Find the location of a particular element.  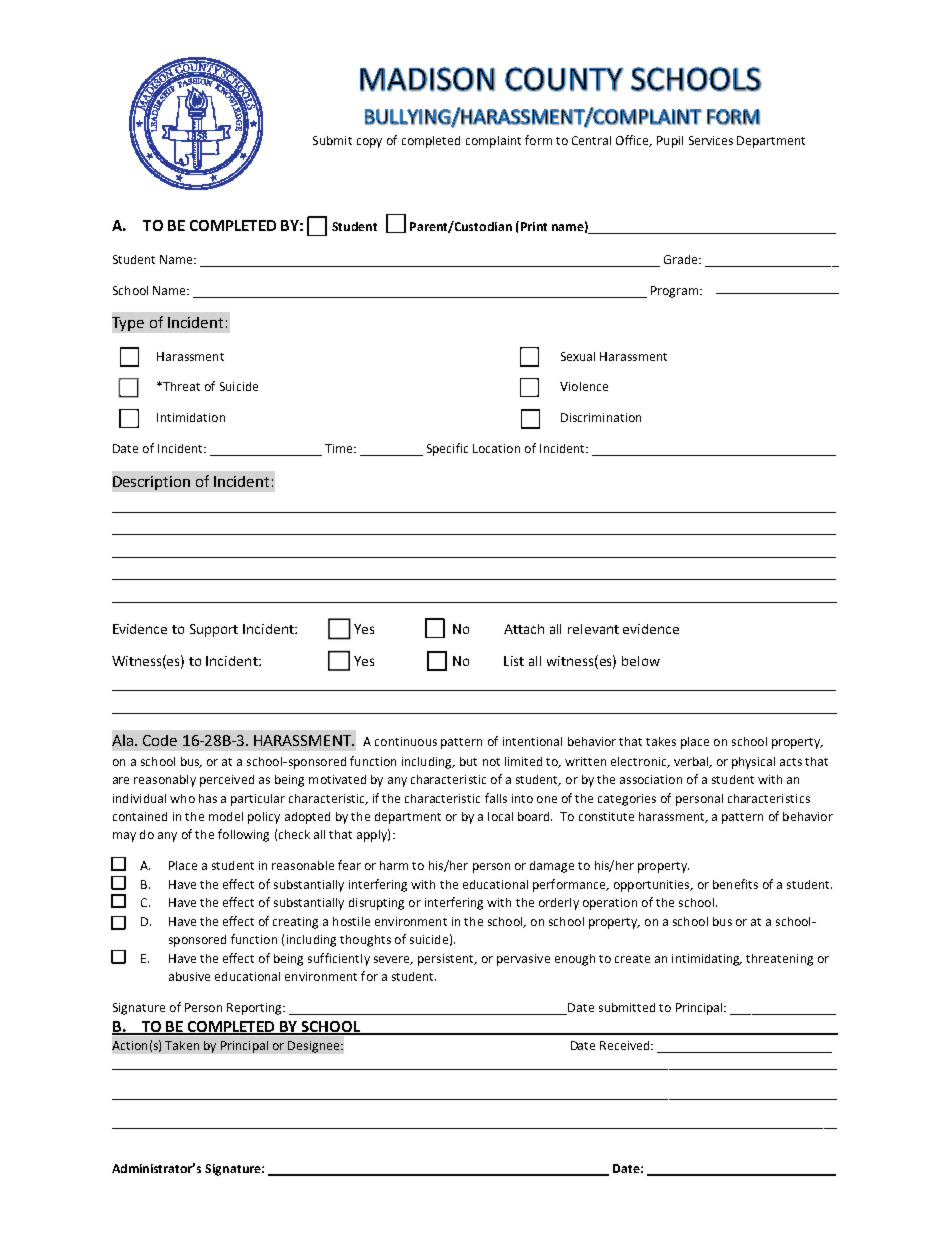

Code is located at coordinates (160, 740).
